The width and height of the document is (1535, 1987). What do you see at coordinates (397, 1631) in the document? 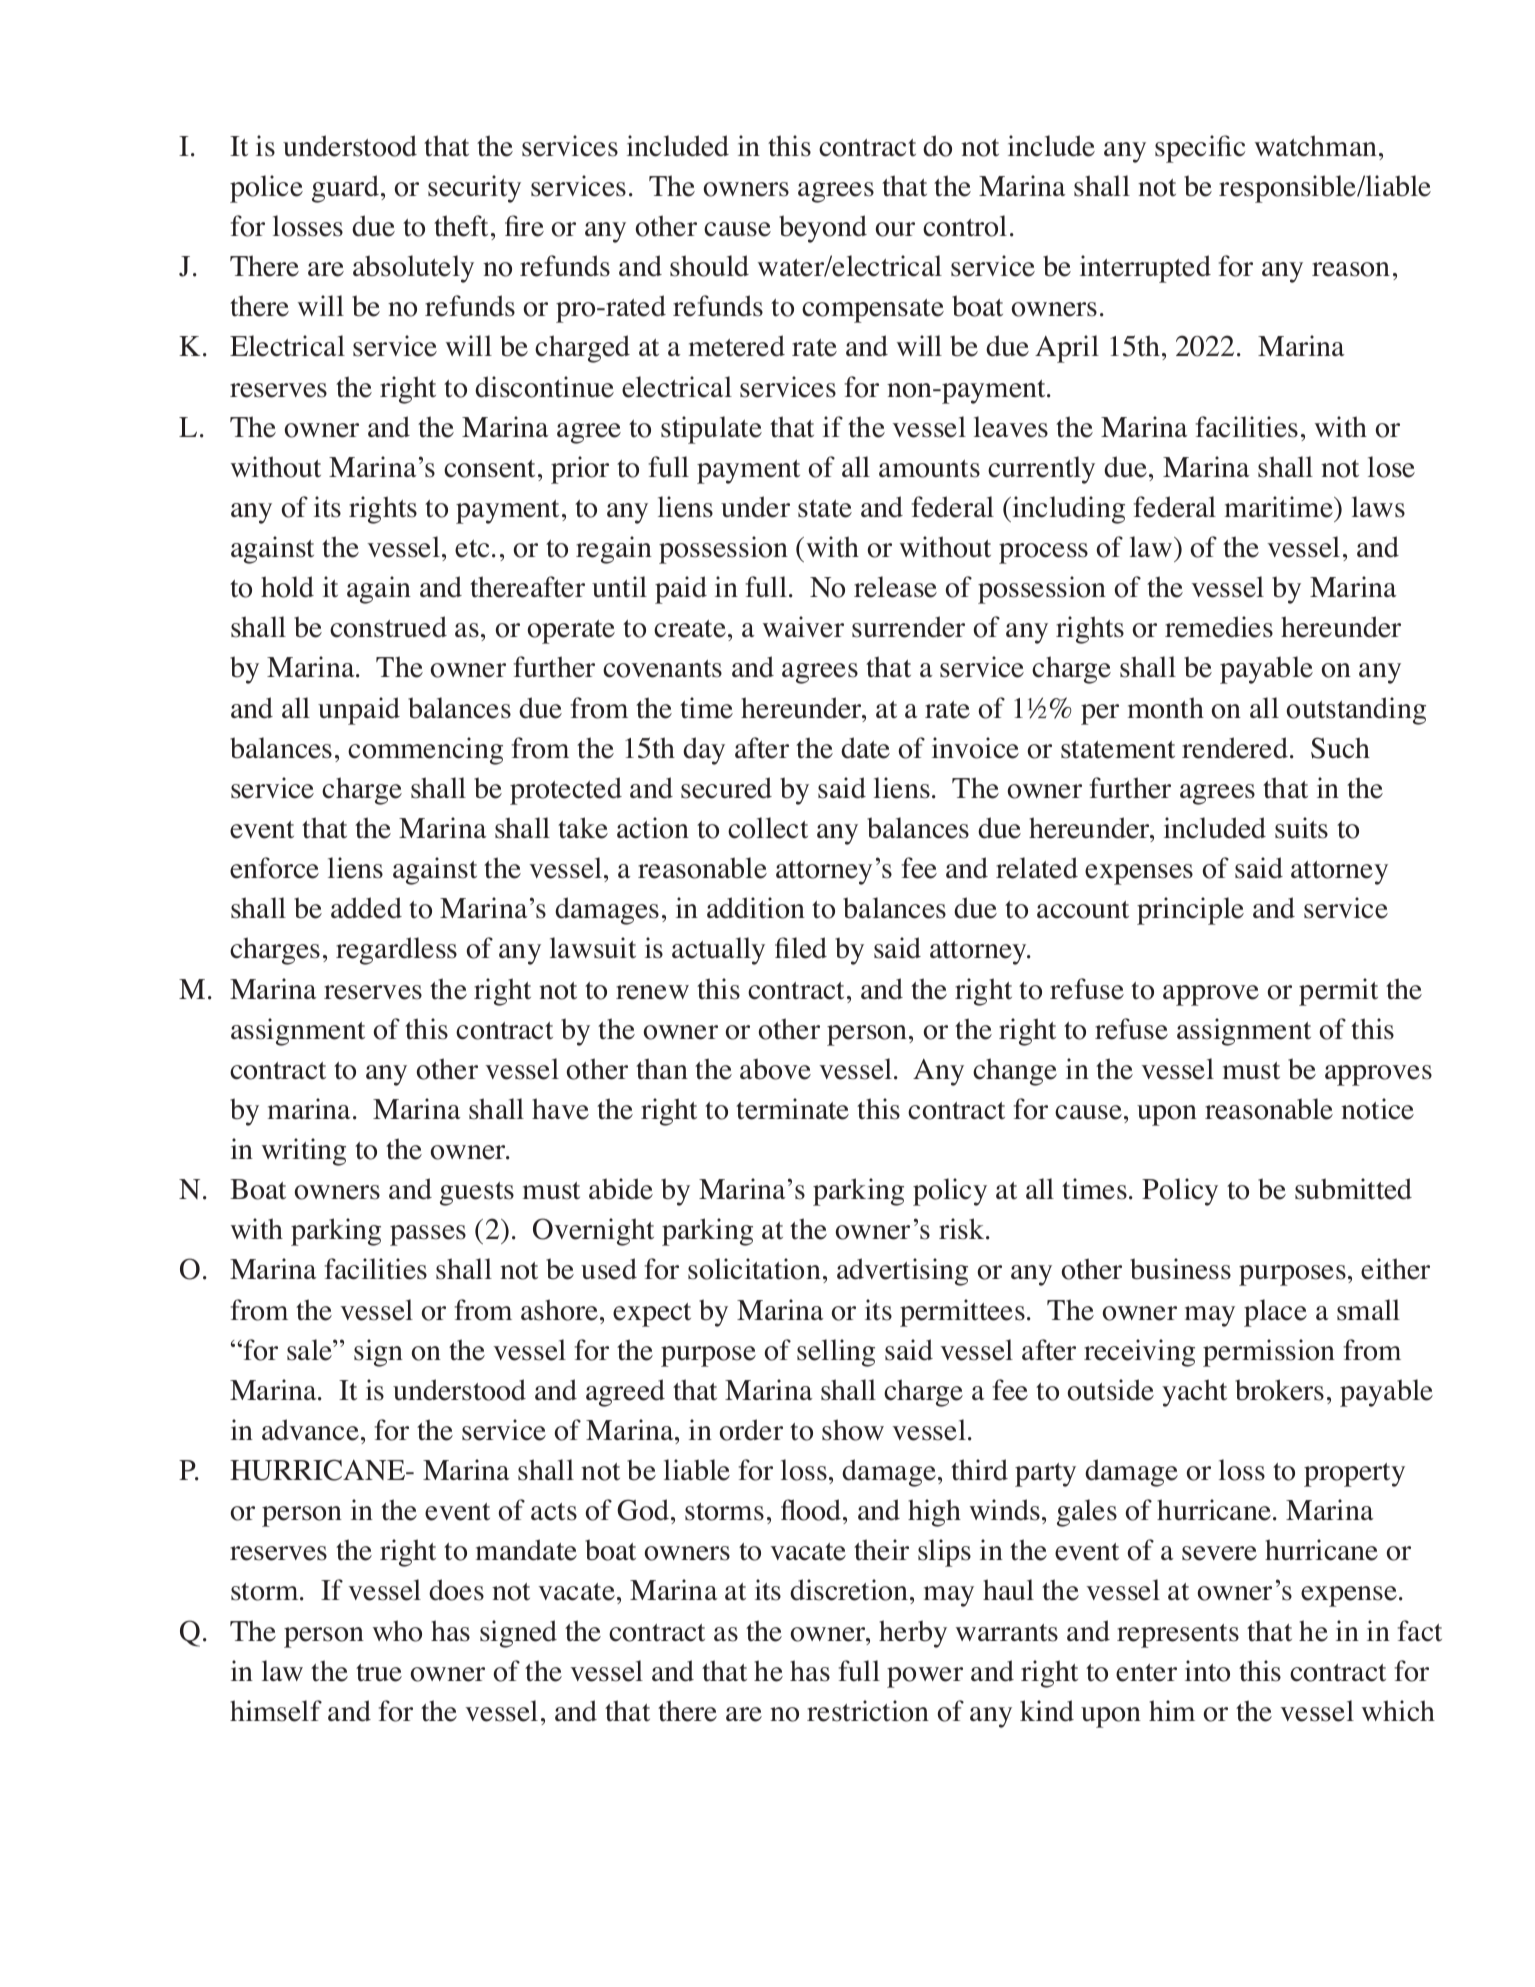
I see `who` at bounding box center [397, 1631].
